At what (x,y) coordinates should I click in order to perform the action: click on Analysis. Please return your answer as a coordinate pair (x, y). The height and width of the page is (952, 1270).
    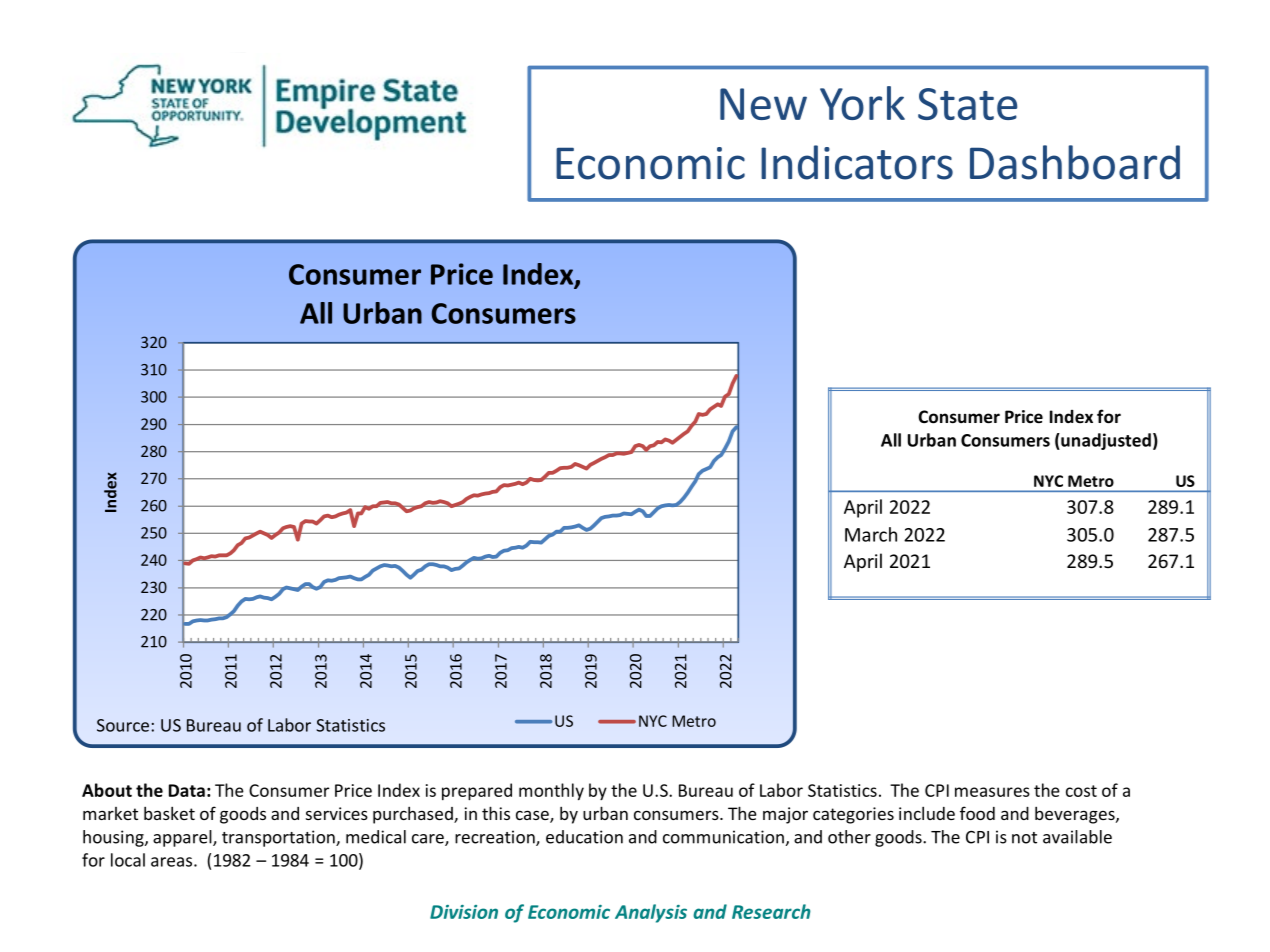
    Looking at the image, I should click on (651, 913).
